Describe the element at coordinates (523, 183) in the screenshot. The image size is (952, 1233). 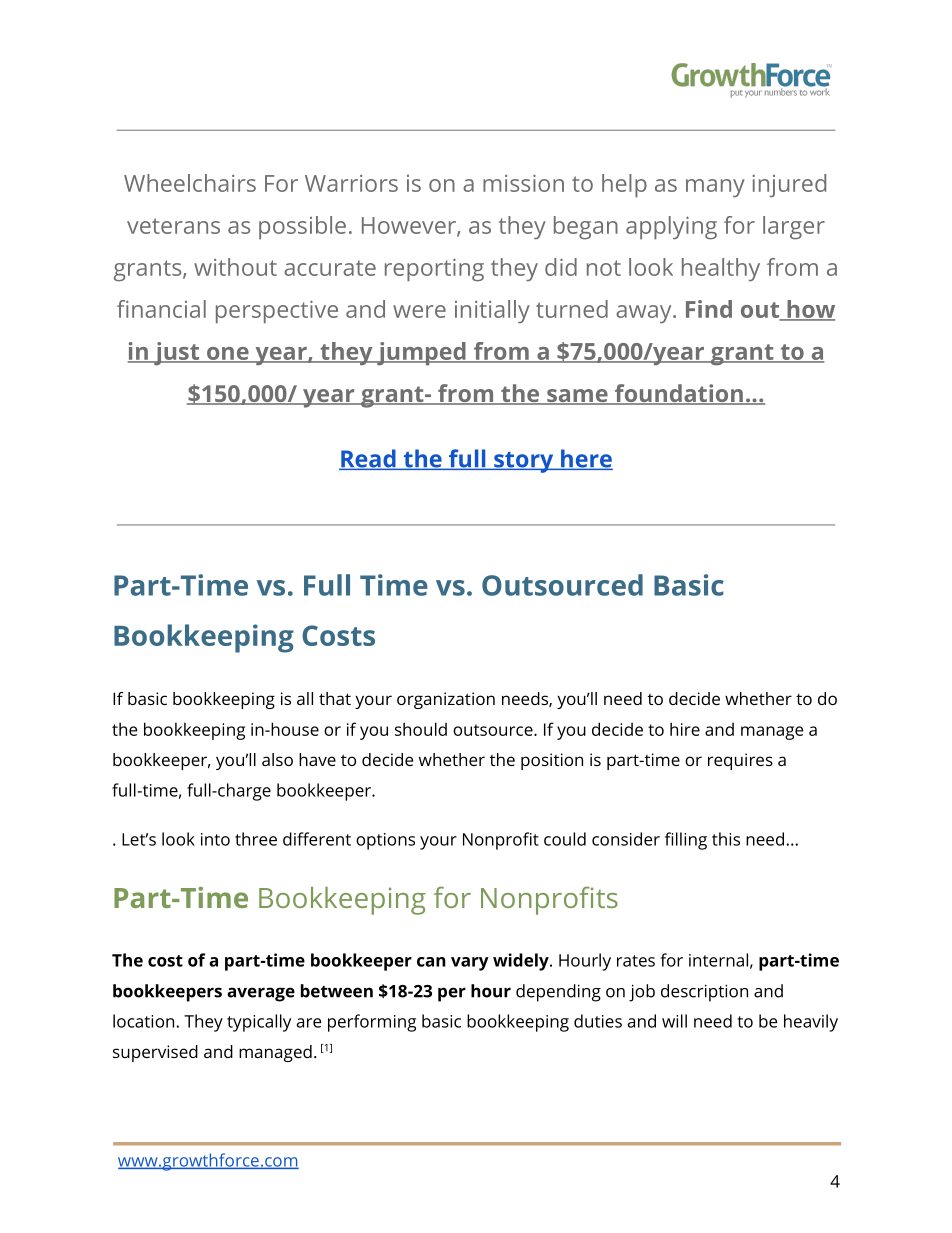
I see `mission` at that location.
